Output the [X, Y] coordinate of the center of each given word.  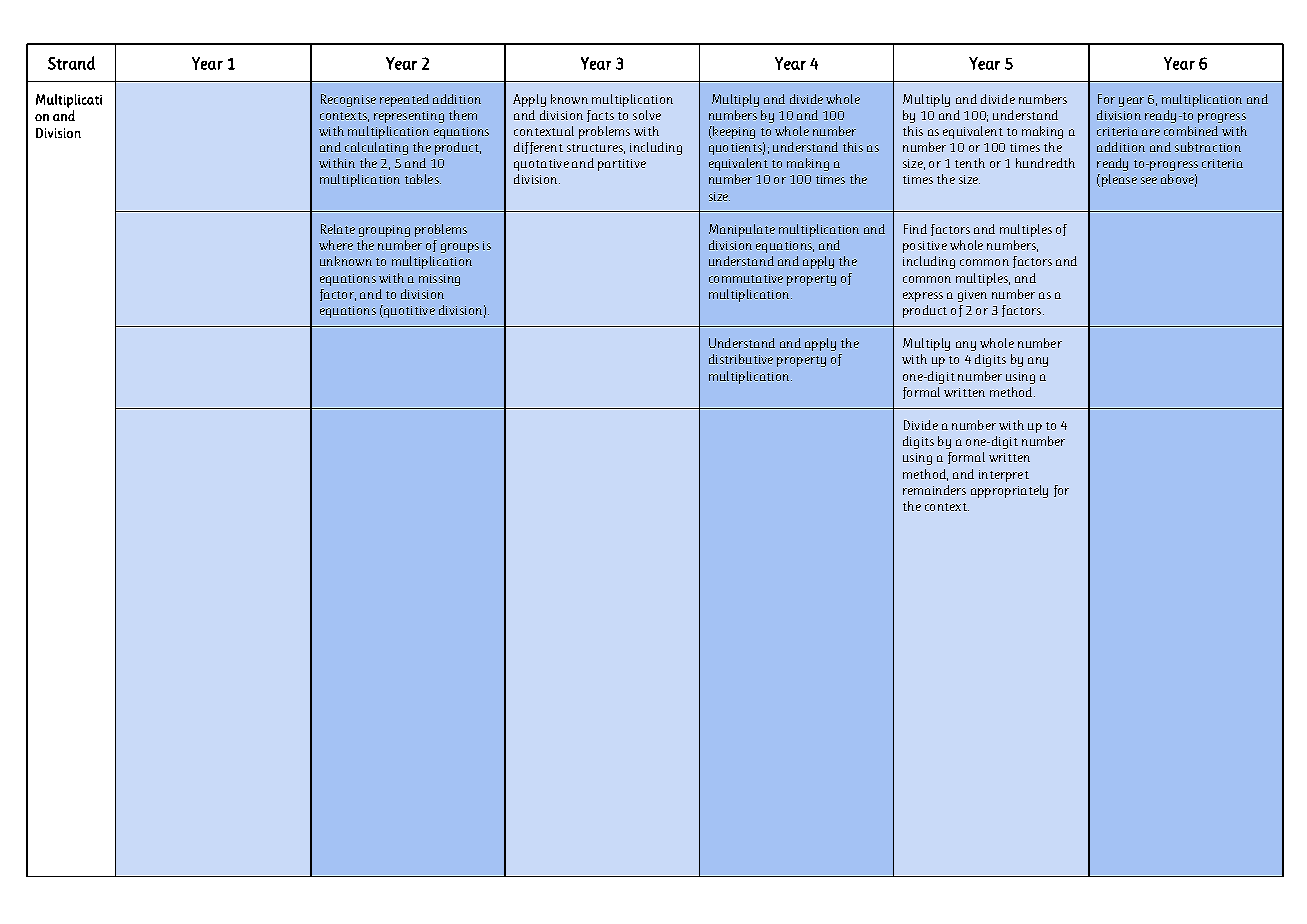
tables [423, 179]
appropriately [1009, 491]
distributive [741, 359]
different [538, 148]
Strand [71, 63]
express [923, 297]
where [336, 245]
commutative [746, 278]
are [1151, 132]
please [1118, 180]
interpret [1004, 476]
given [972, 296]
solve [647, 115]
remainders [934, 490]
